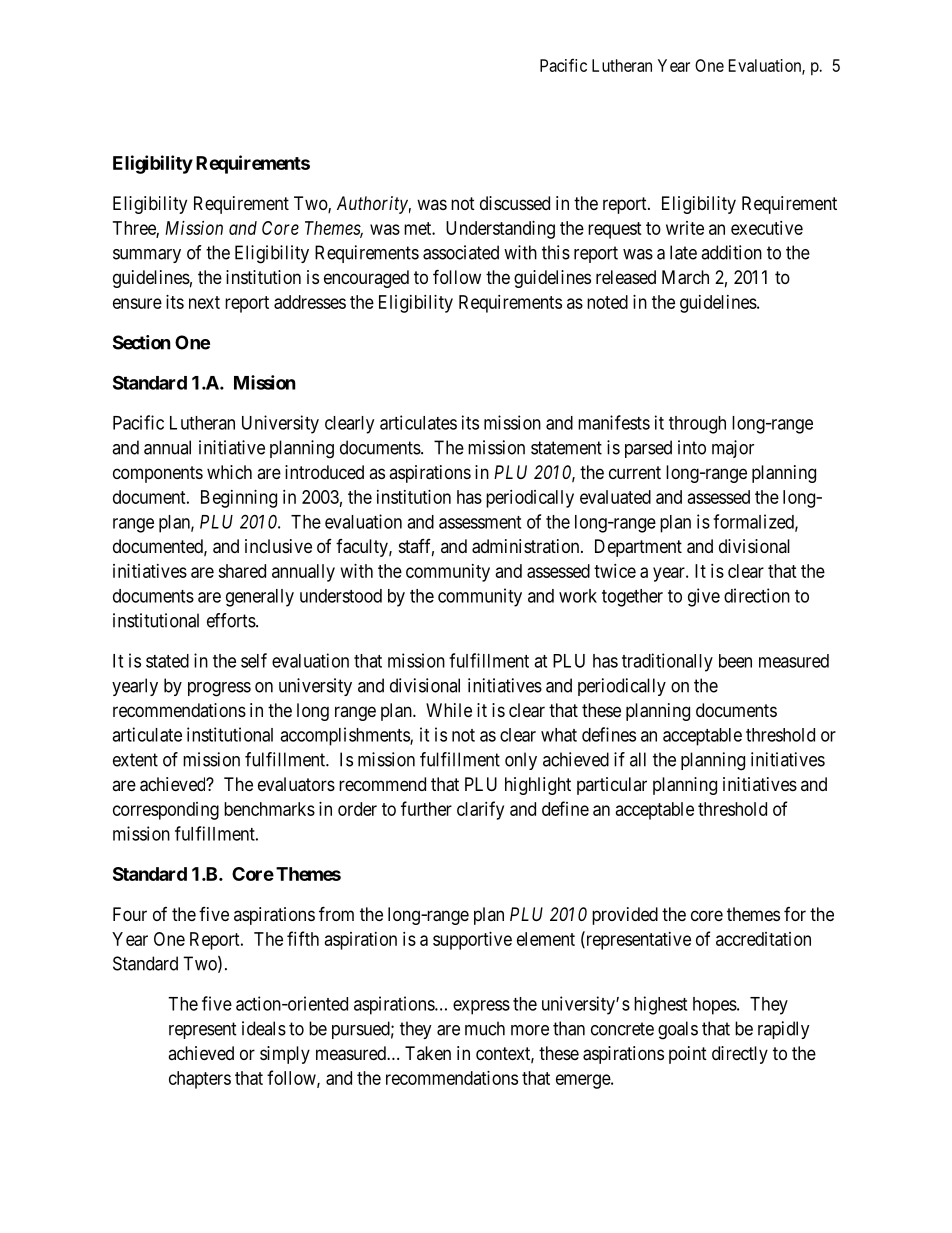 Image resolution: width=952 pixels, height=1233 pixels. Describe the element at coordinates (685, 228) in the document. I see `write` at that location.
